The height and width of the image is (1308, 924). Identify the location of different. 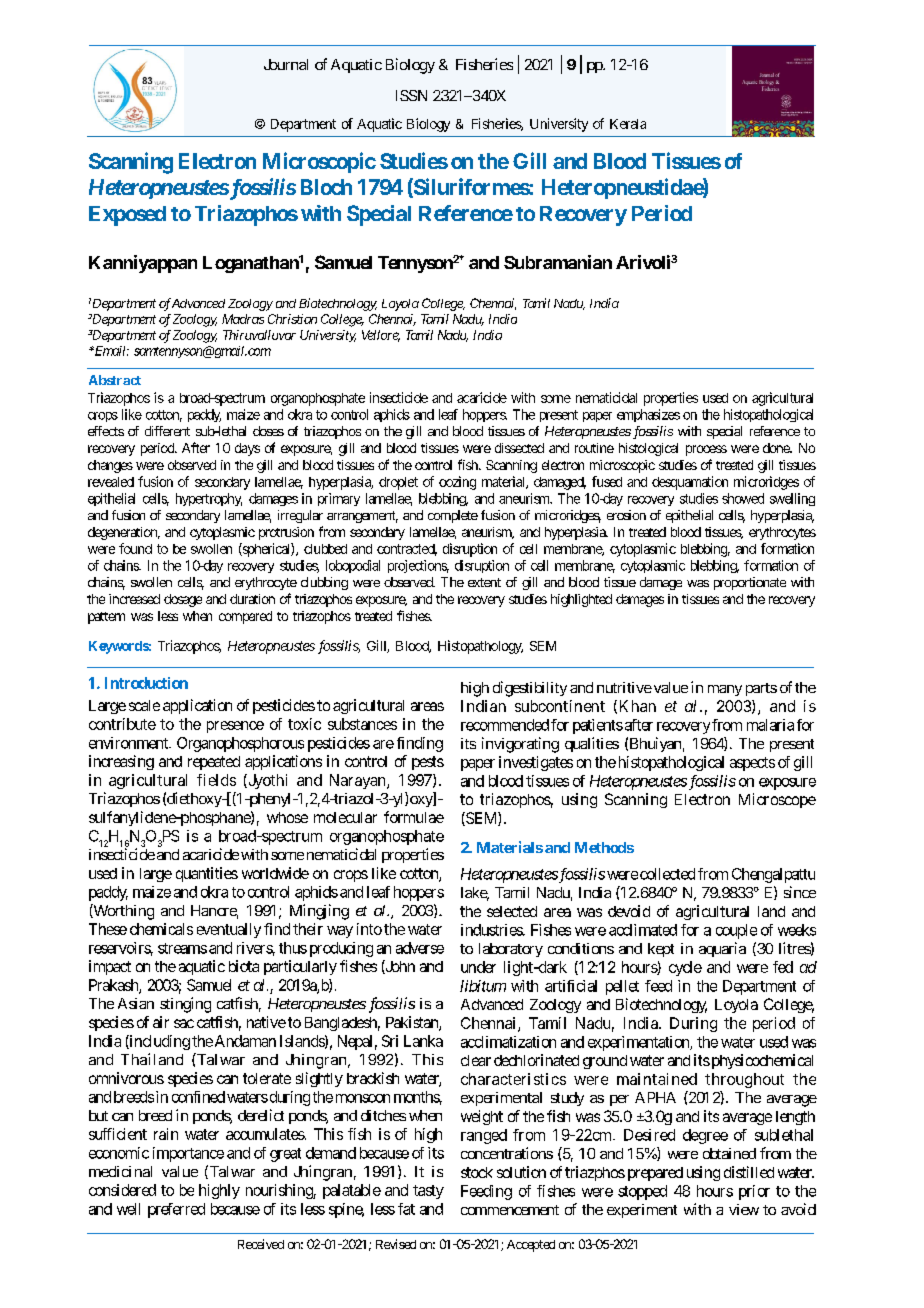
(167, 431).
